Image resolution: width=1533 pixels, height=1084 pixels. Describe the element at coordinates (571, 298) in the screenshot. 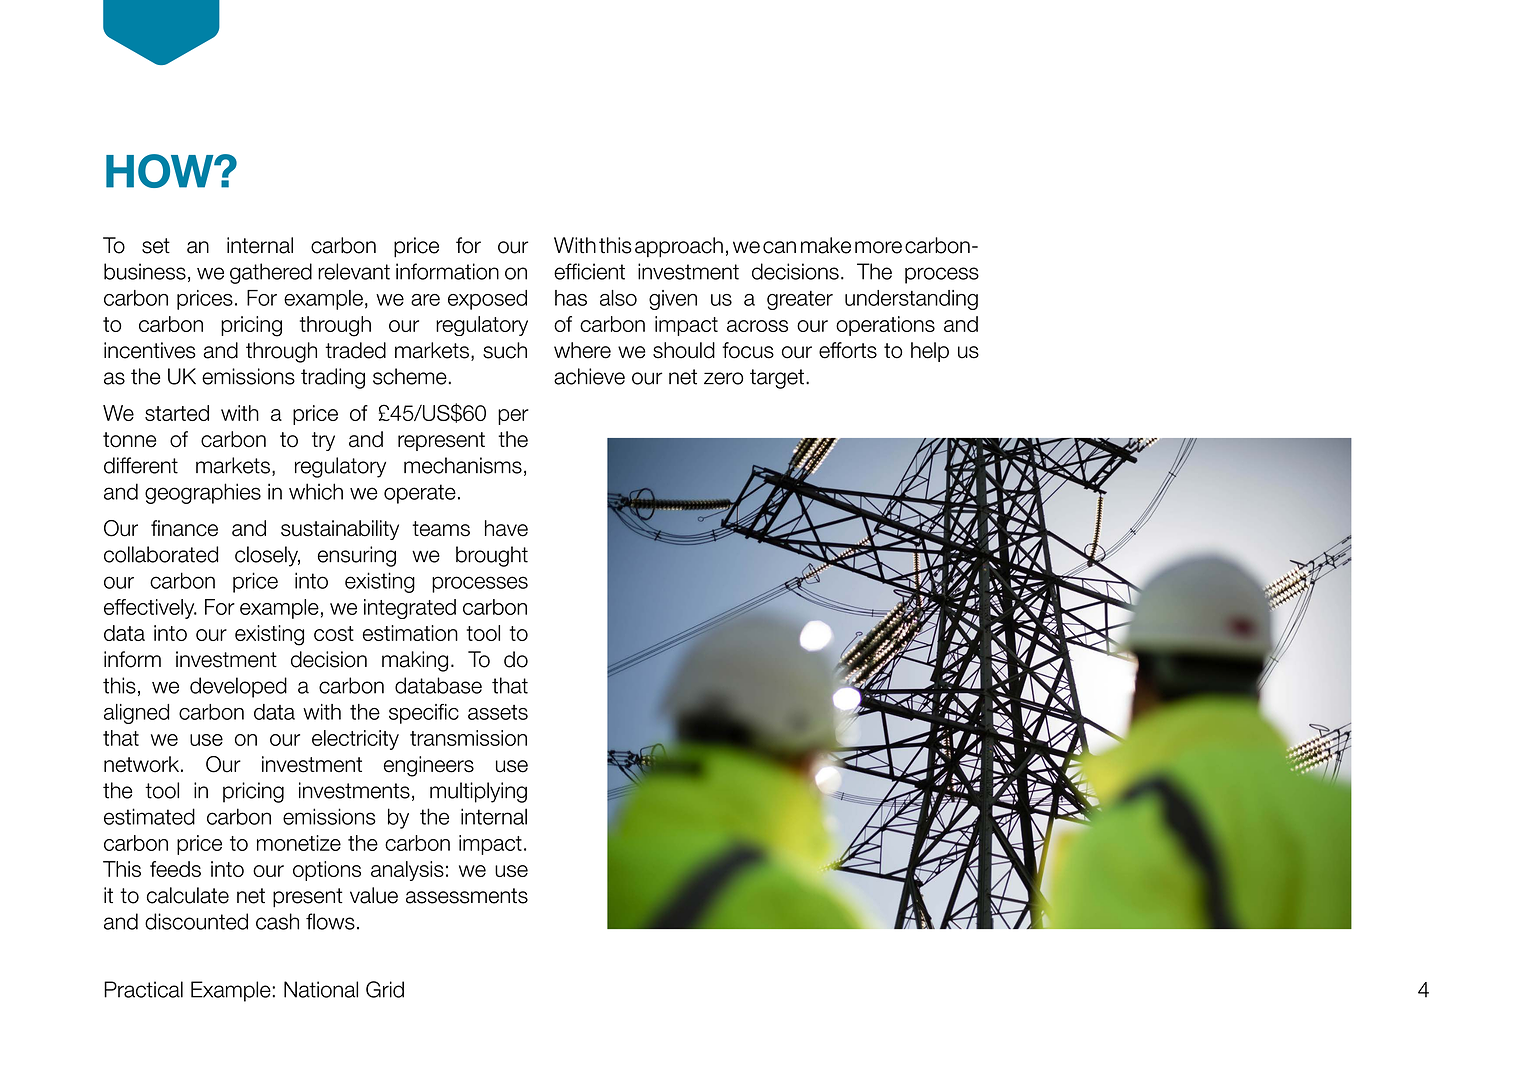

I see `has` at that location.
